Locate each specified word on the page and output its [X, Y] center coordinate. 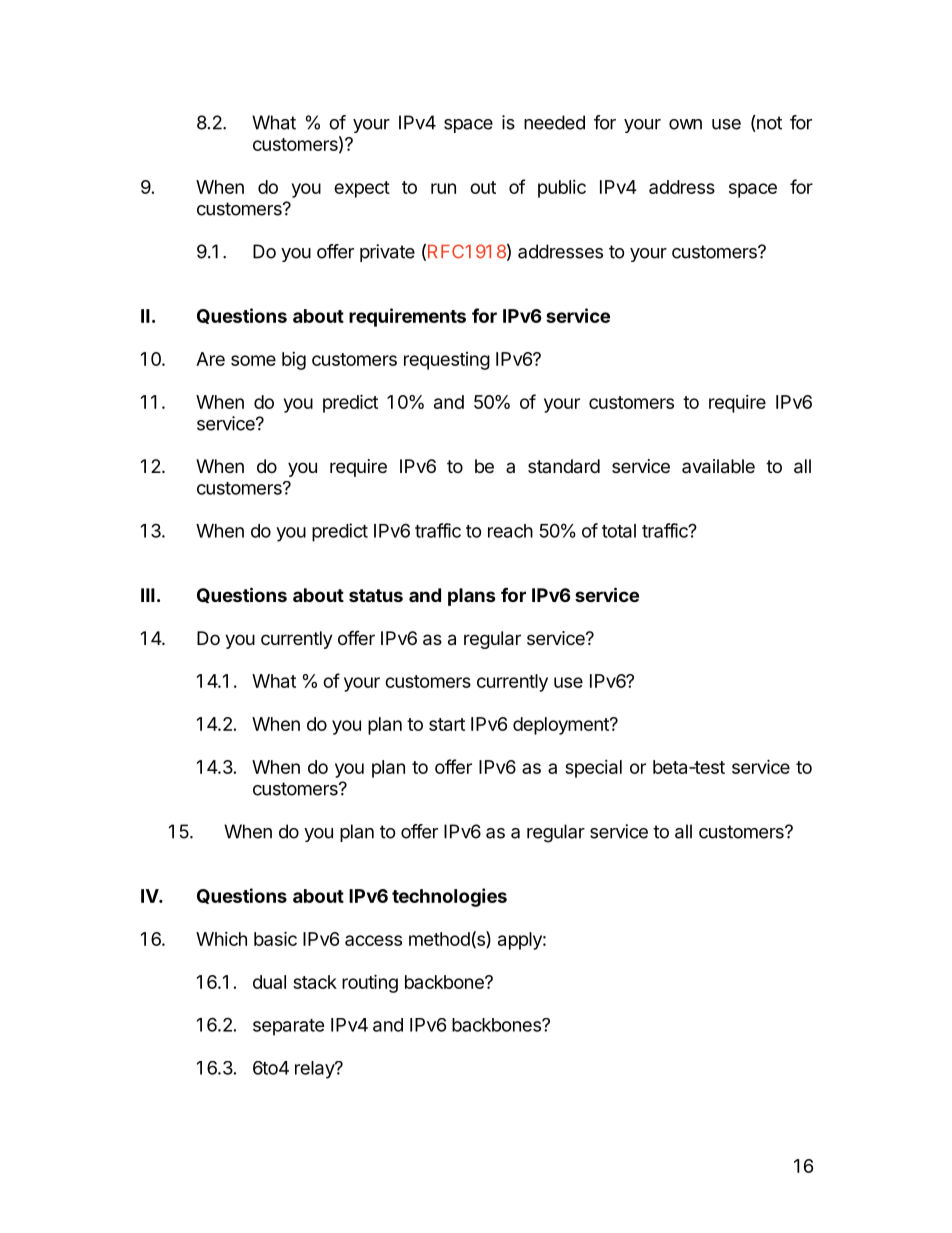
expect [362, 189]
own [685, 124]
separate [289, 1027]
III [148, 595]
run [443, 188]
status [376, 595]
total [619, 531]
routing [370, 983]
